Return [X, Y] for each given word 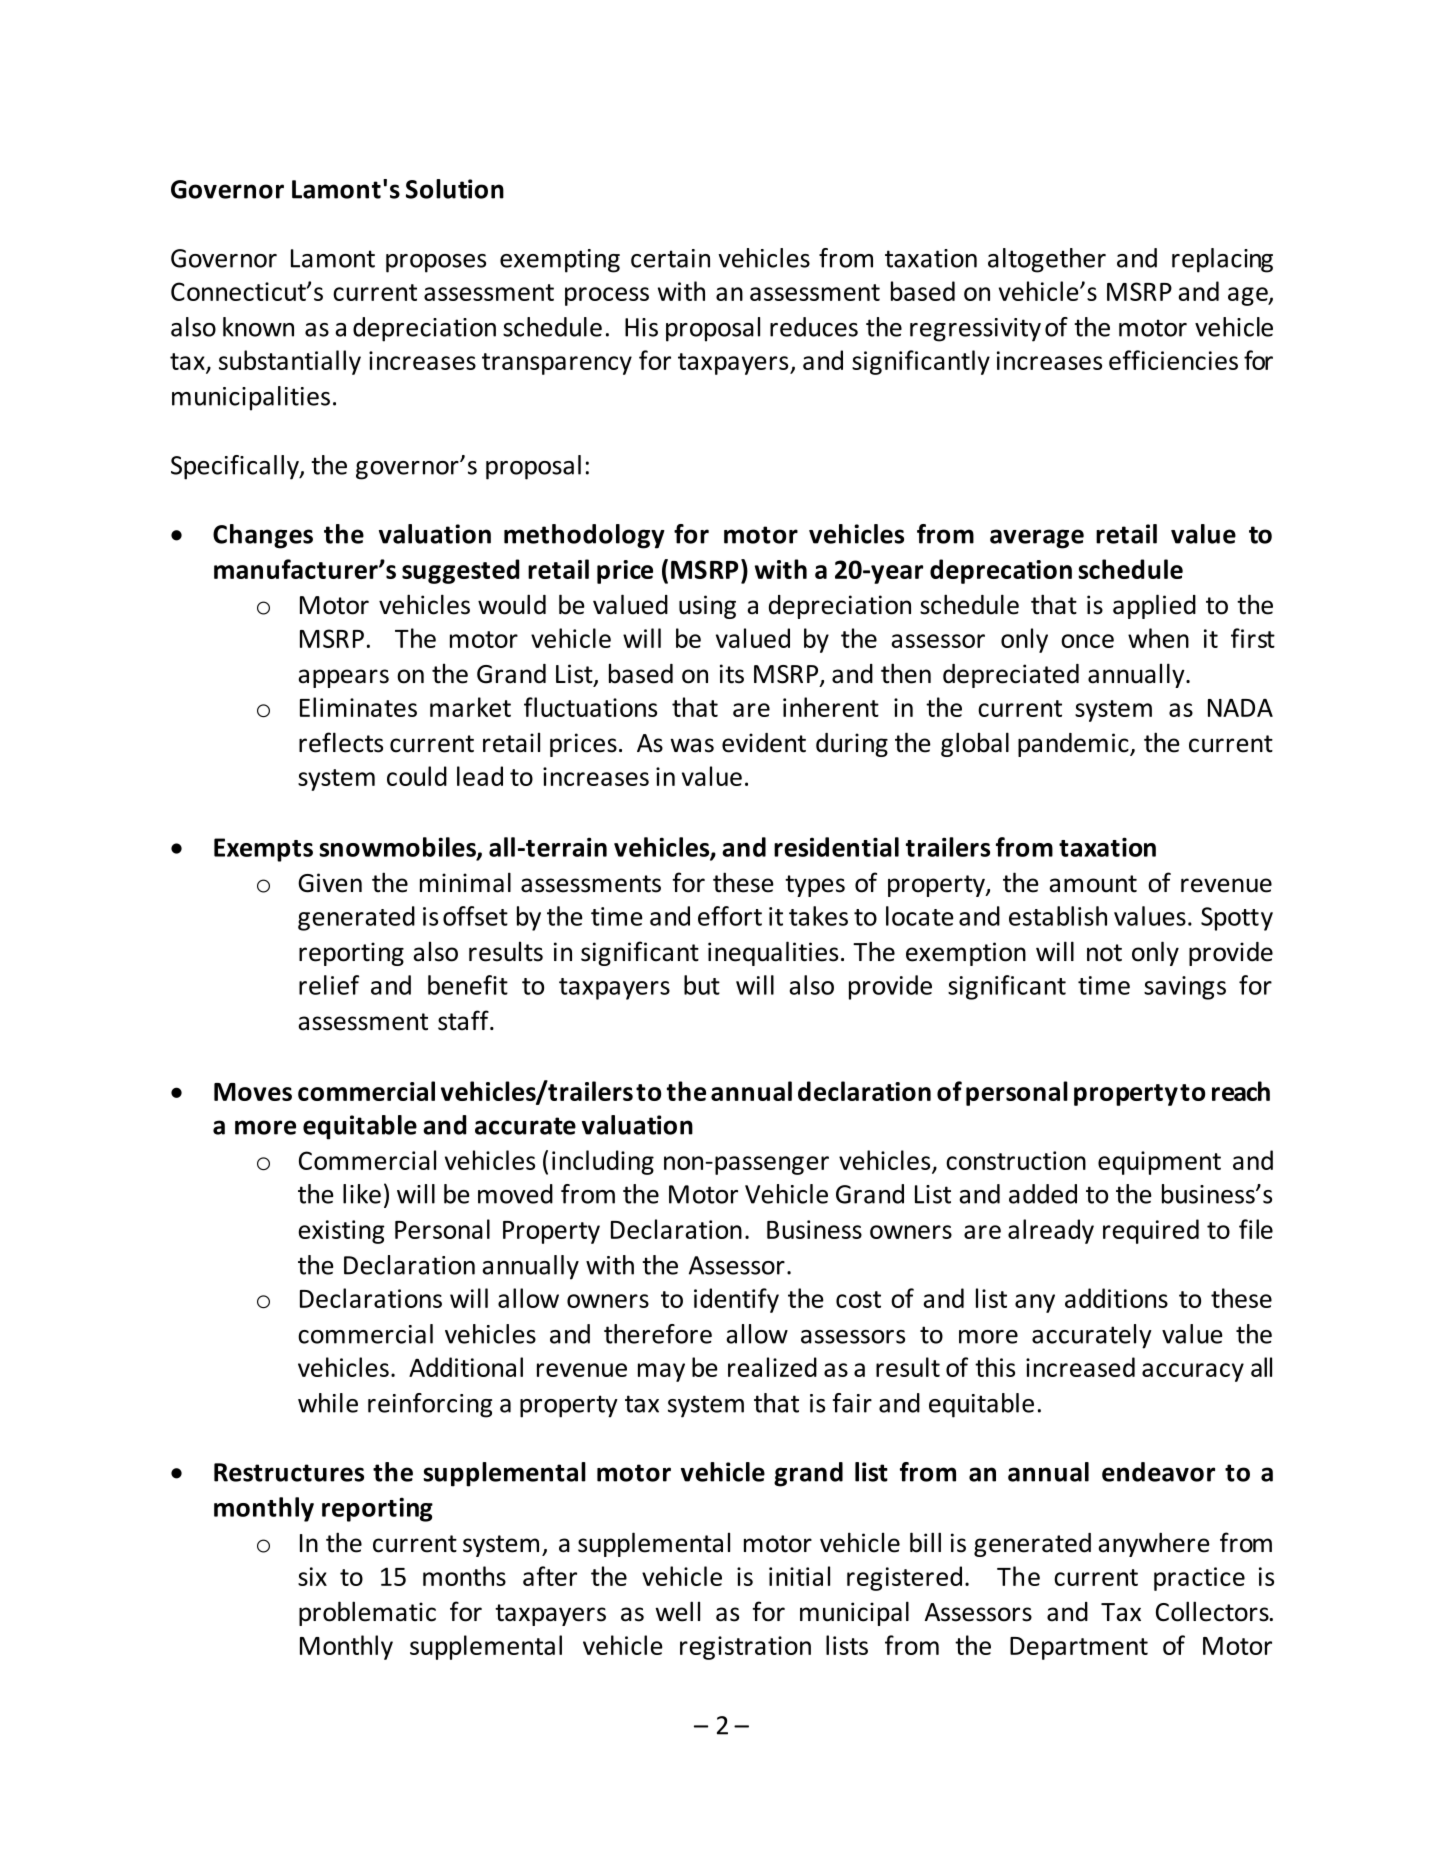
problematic [367, 1613]
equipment [1159, 1163]
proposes [436, 263]
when [1158, 638]
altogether [1047, 260]
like [362, 1194]
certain [670, 258]
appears [343, 678]
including [603, 1162]
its [732, 674]
